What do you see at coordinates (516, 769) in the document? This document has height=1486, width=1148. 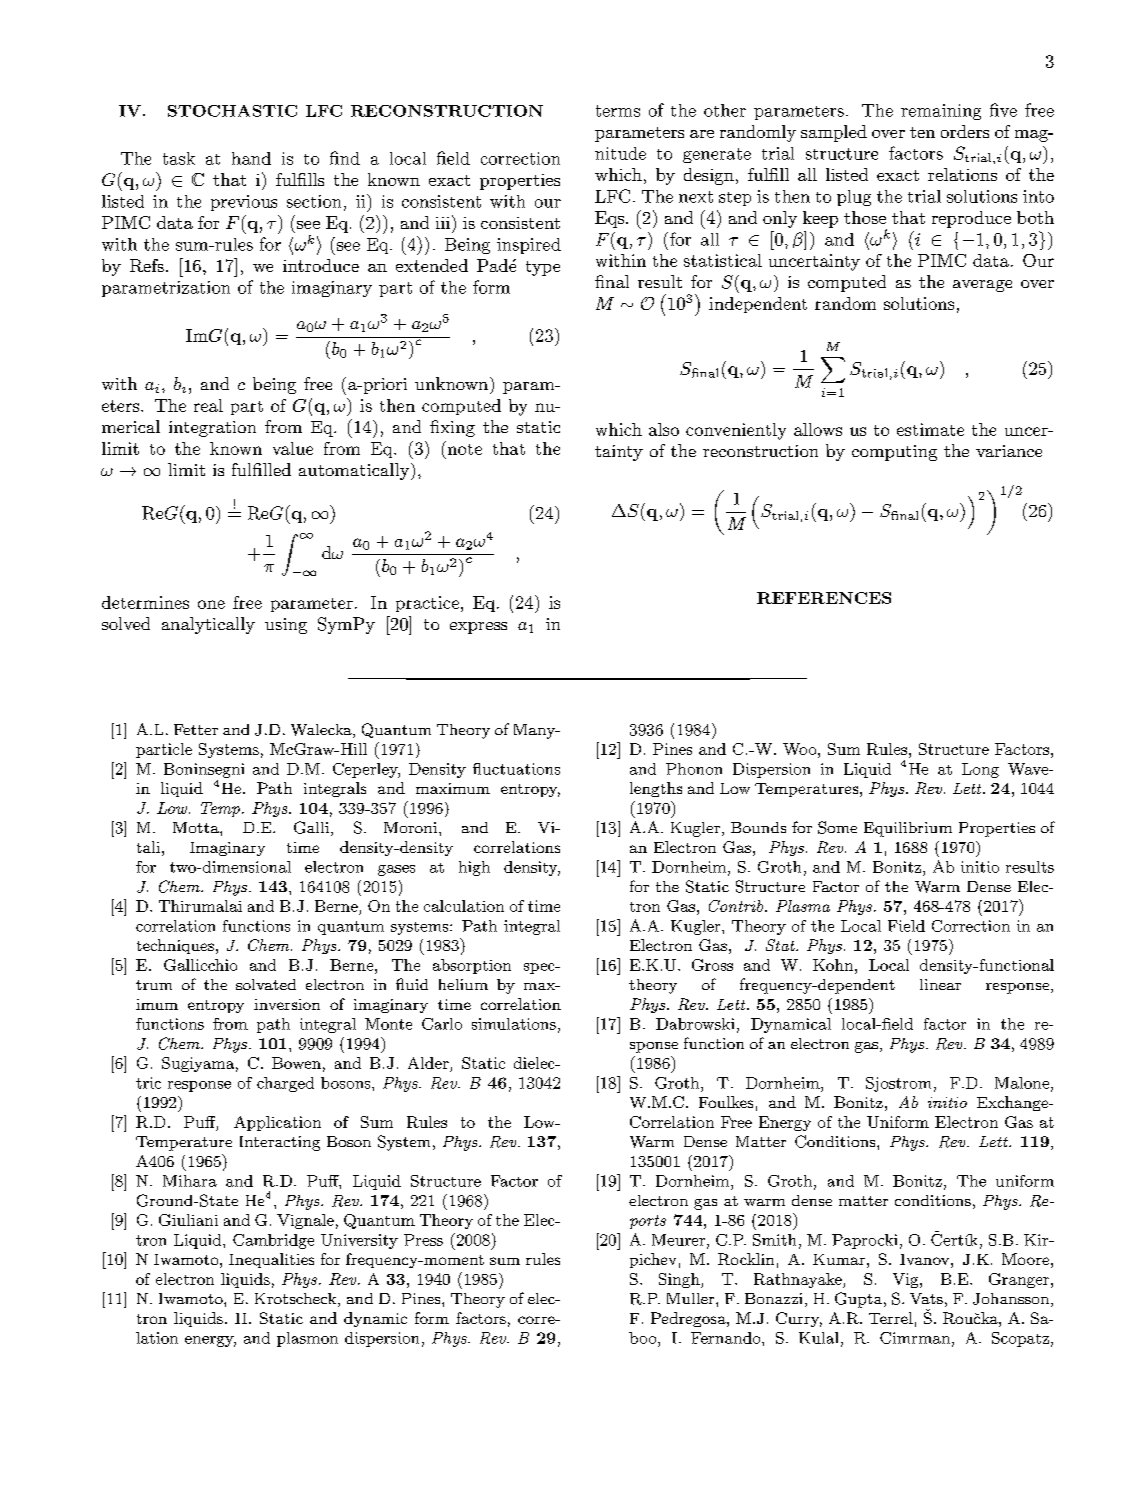 I see `fluctuations` at bounding box center [516, 769].
